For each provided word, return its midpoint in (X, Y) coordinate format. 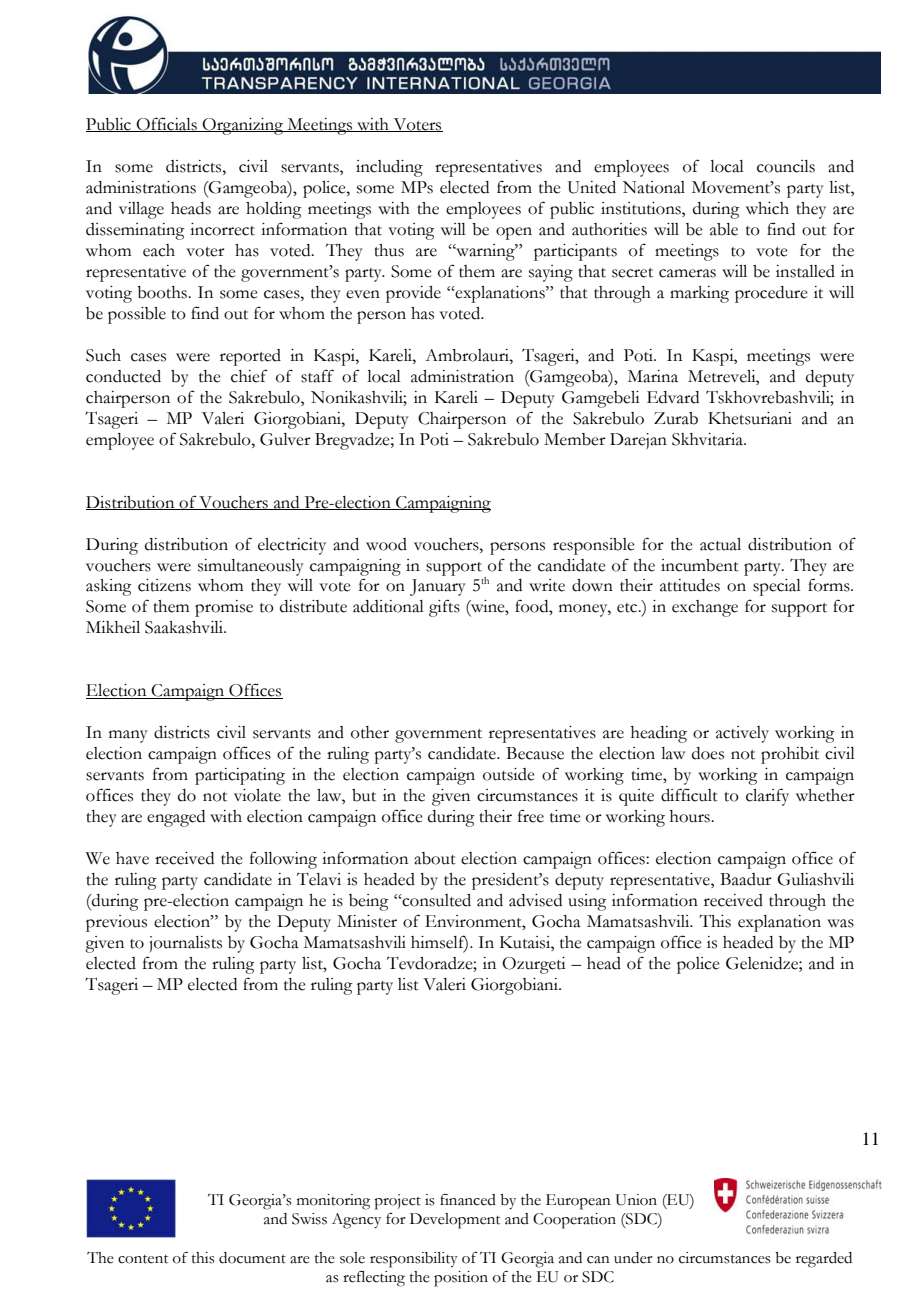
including (389, 168)
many (128, 736)
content (143, 1259)
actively (742, 734)
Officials (166, 124)
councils (786, 166)
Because (535, 753)
